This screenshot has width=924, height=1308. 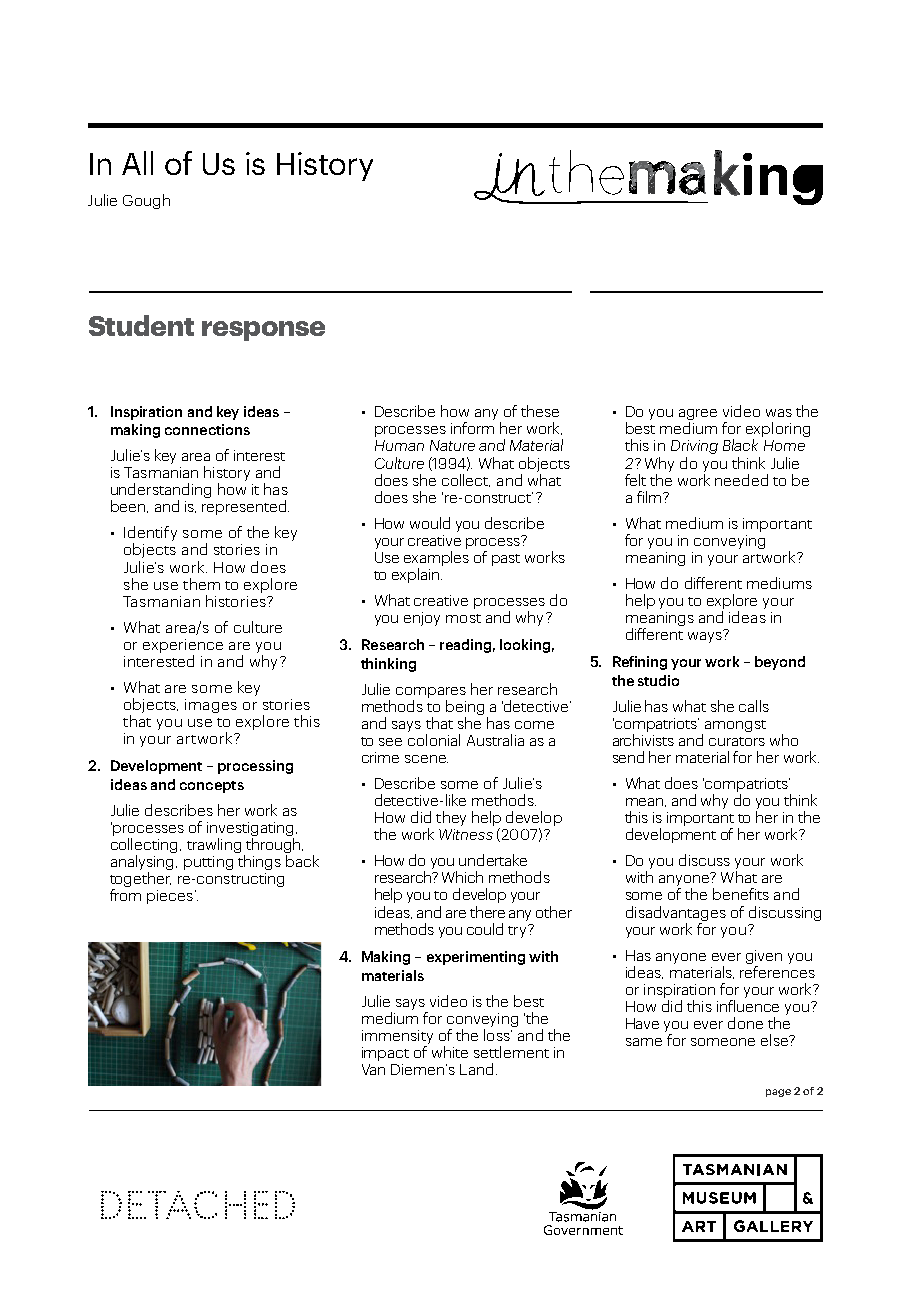 I want to click on benefits, so click(x=741, y=894).
